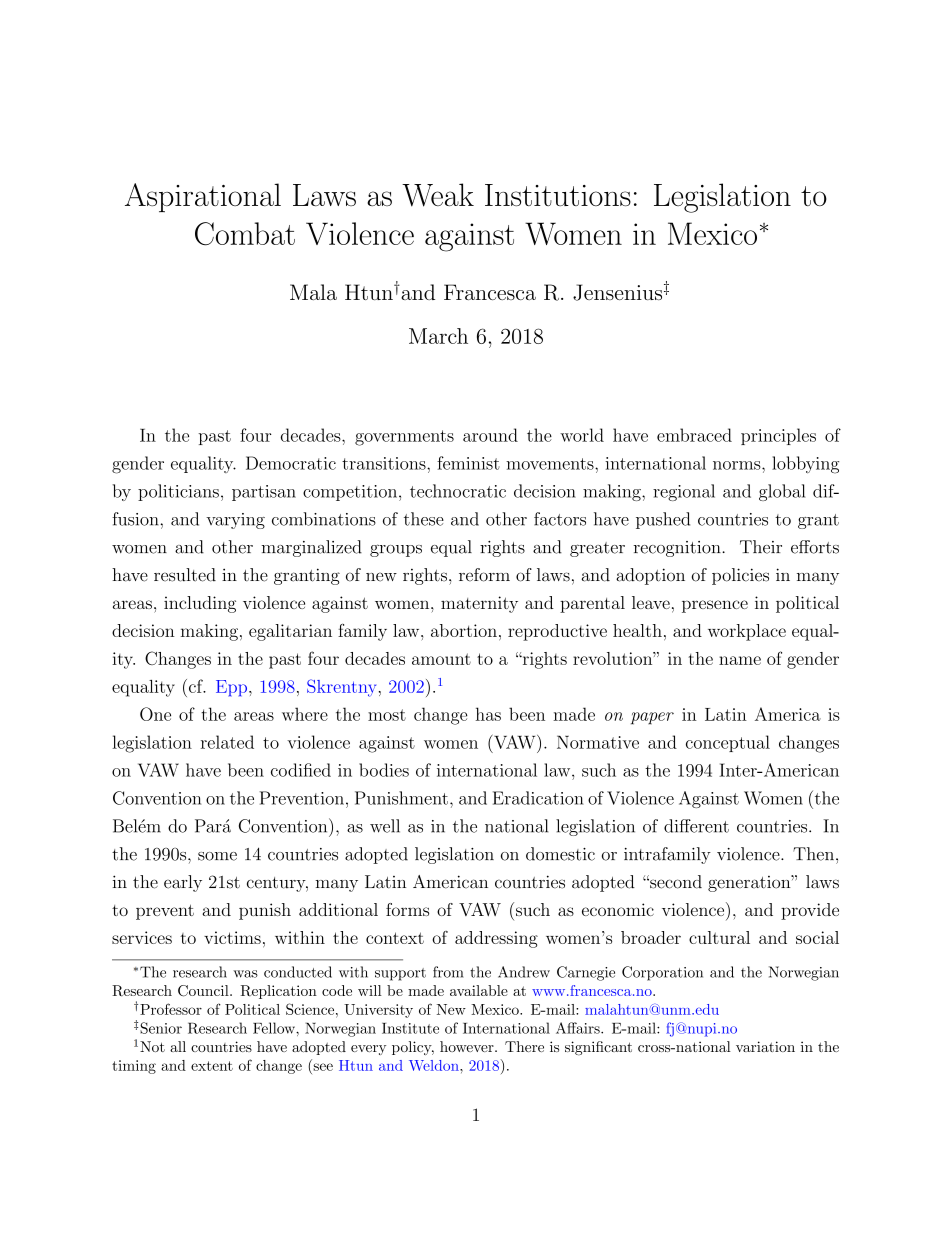 The width and height of the screenshot is (952, 1233). I want to click on Institutions, so click(558, 195).
